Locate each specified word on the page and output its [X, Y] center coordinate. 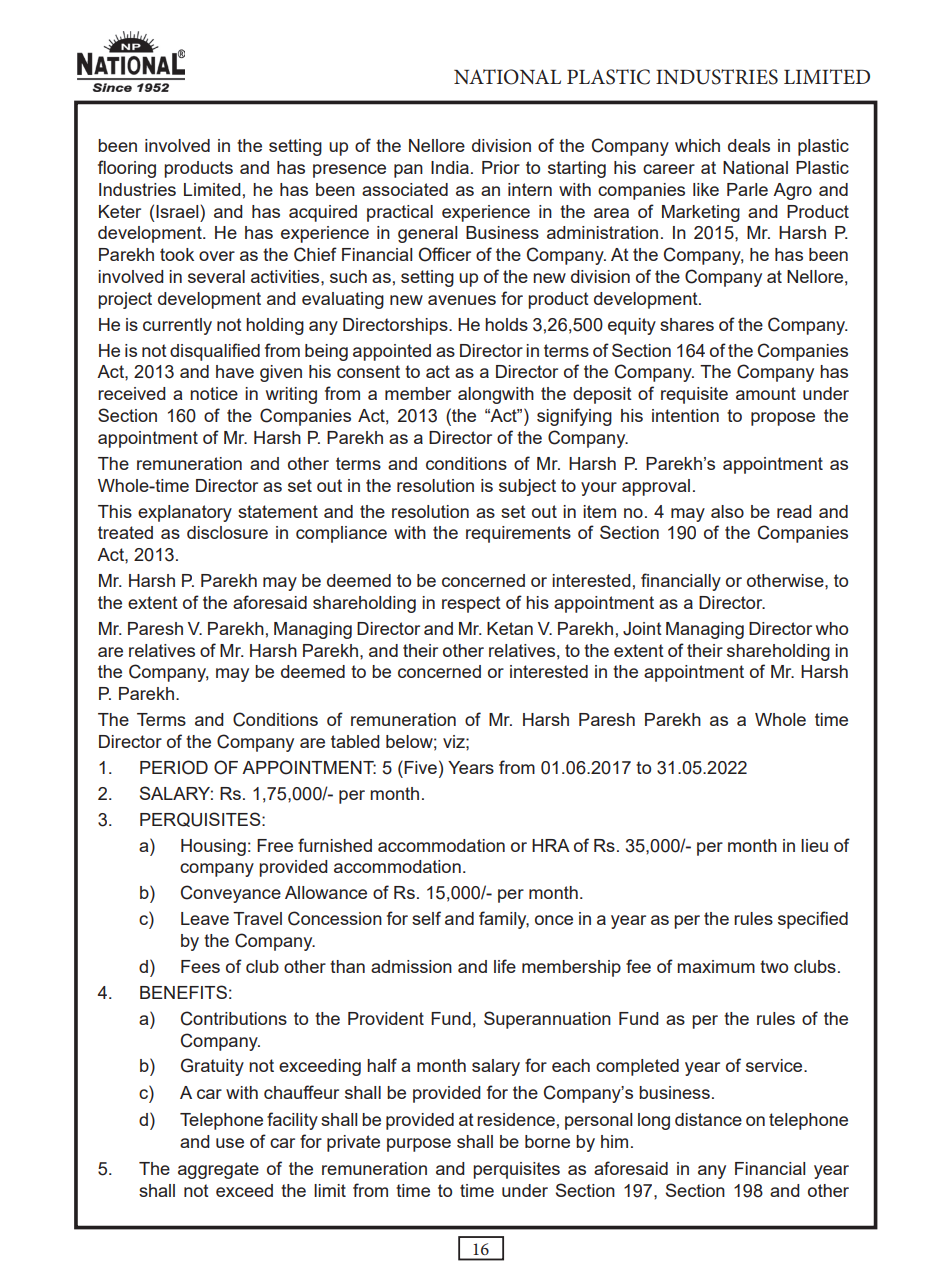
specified [813, 920]
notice [214, 393]
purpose [419, 1145]
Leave [205, 918]
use [230, 1143]
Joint [642, 629]
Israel [178, 211]
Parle [747, 189]
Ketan [510, 628]
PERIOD [174, 767]
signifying [574, 417]
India [450, 167]
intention [685, 415]
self [426, 918]
